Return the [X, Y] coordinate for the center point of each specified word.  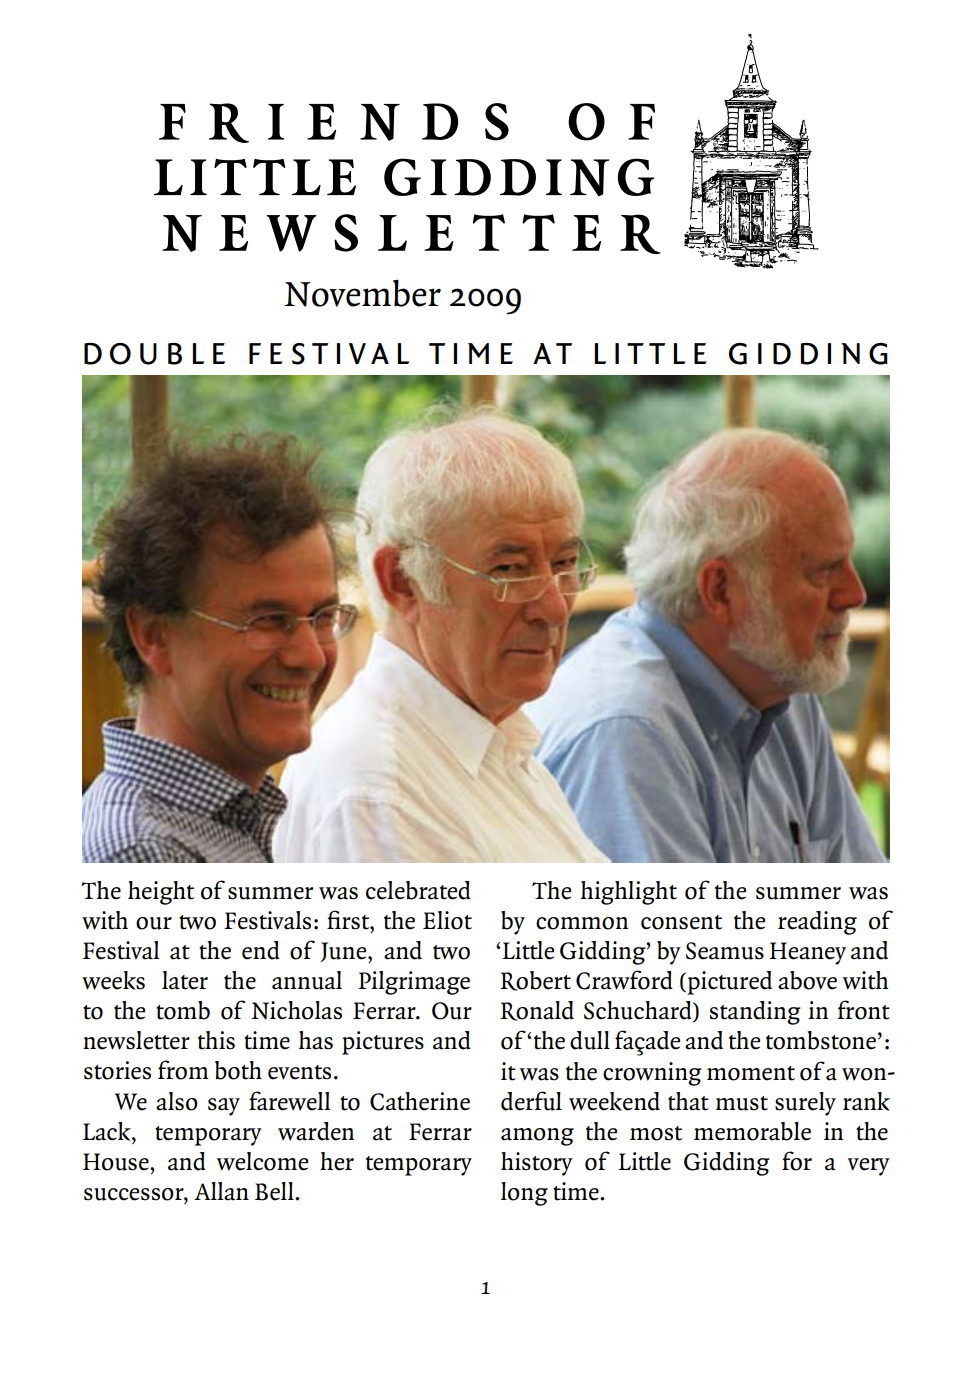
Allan [221, 1191]
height [161, 893]
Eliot [447, 920]
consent [681, 922]
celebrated [418, 890]
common [582, 923]
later [185, 980]
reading [817, 923]
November [362, 293]
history [537, 1164]
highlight [629, 893]
